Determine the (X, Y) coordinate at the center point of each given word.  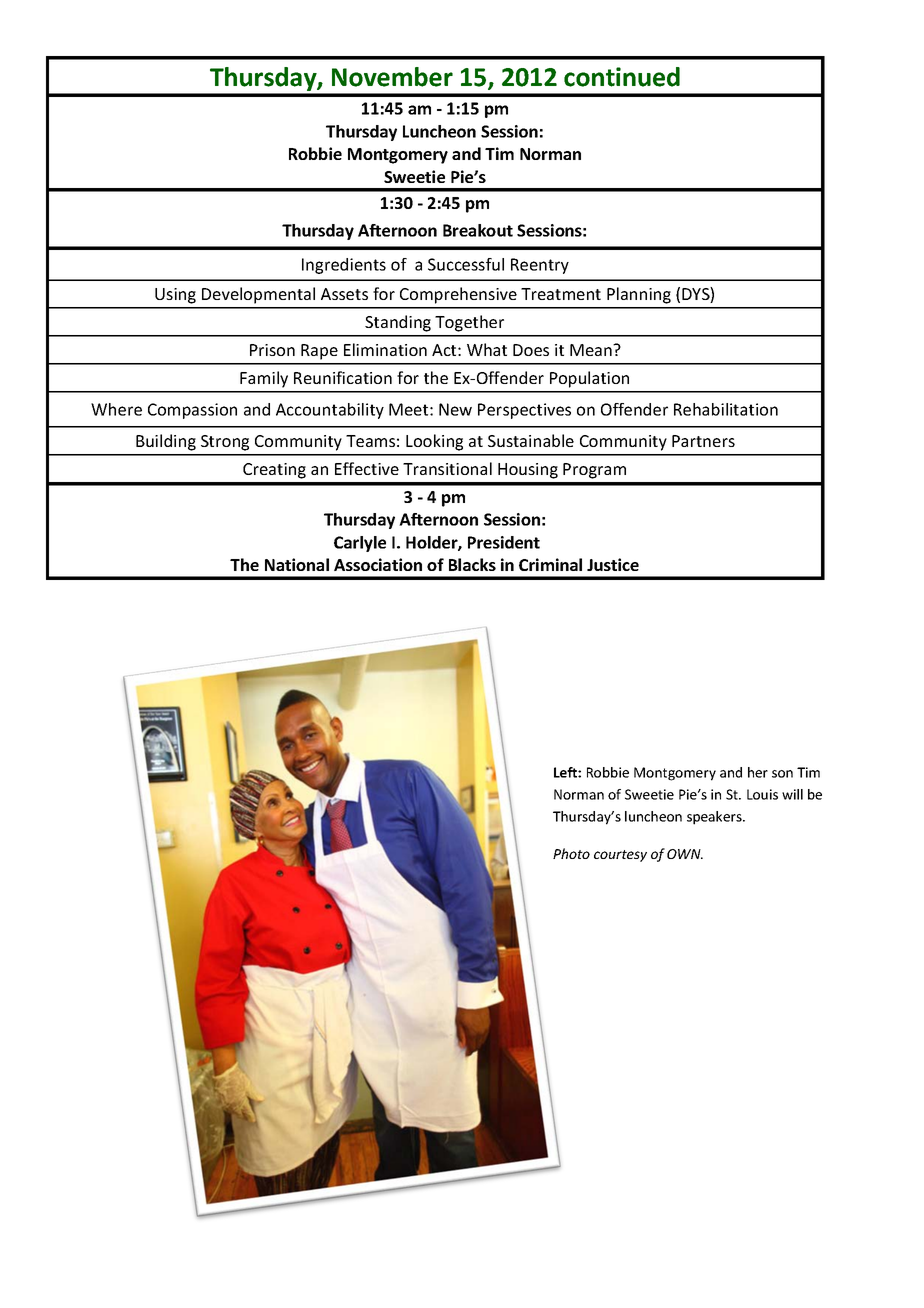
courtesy (620, 856)
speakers (715, 818)
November (392, 77)
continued (622, 77)
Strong (225, 443)
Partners (703, 441)
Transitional (447, 468)
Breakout (478, 230)
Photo (571, 853)
